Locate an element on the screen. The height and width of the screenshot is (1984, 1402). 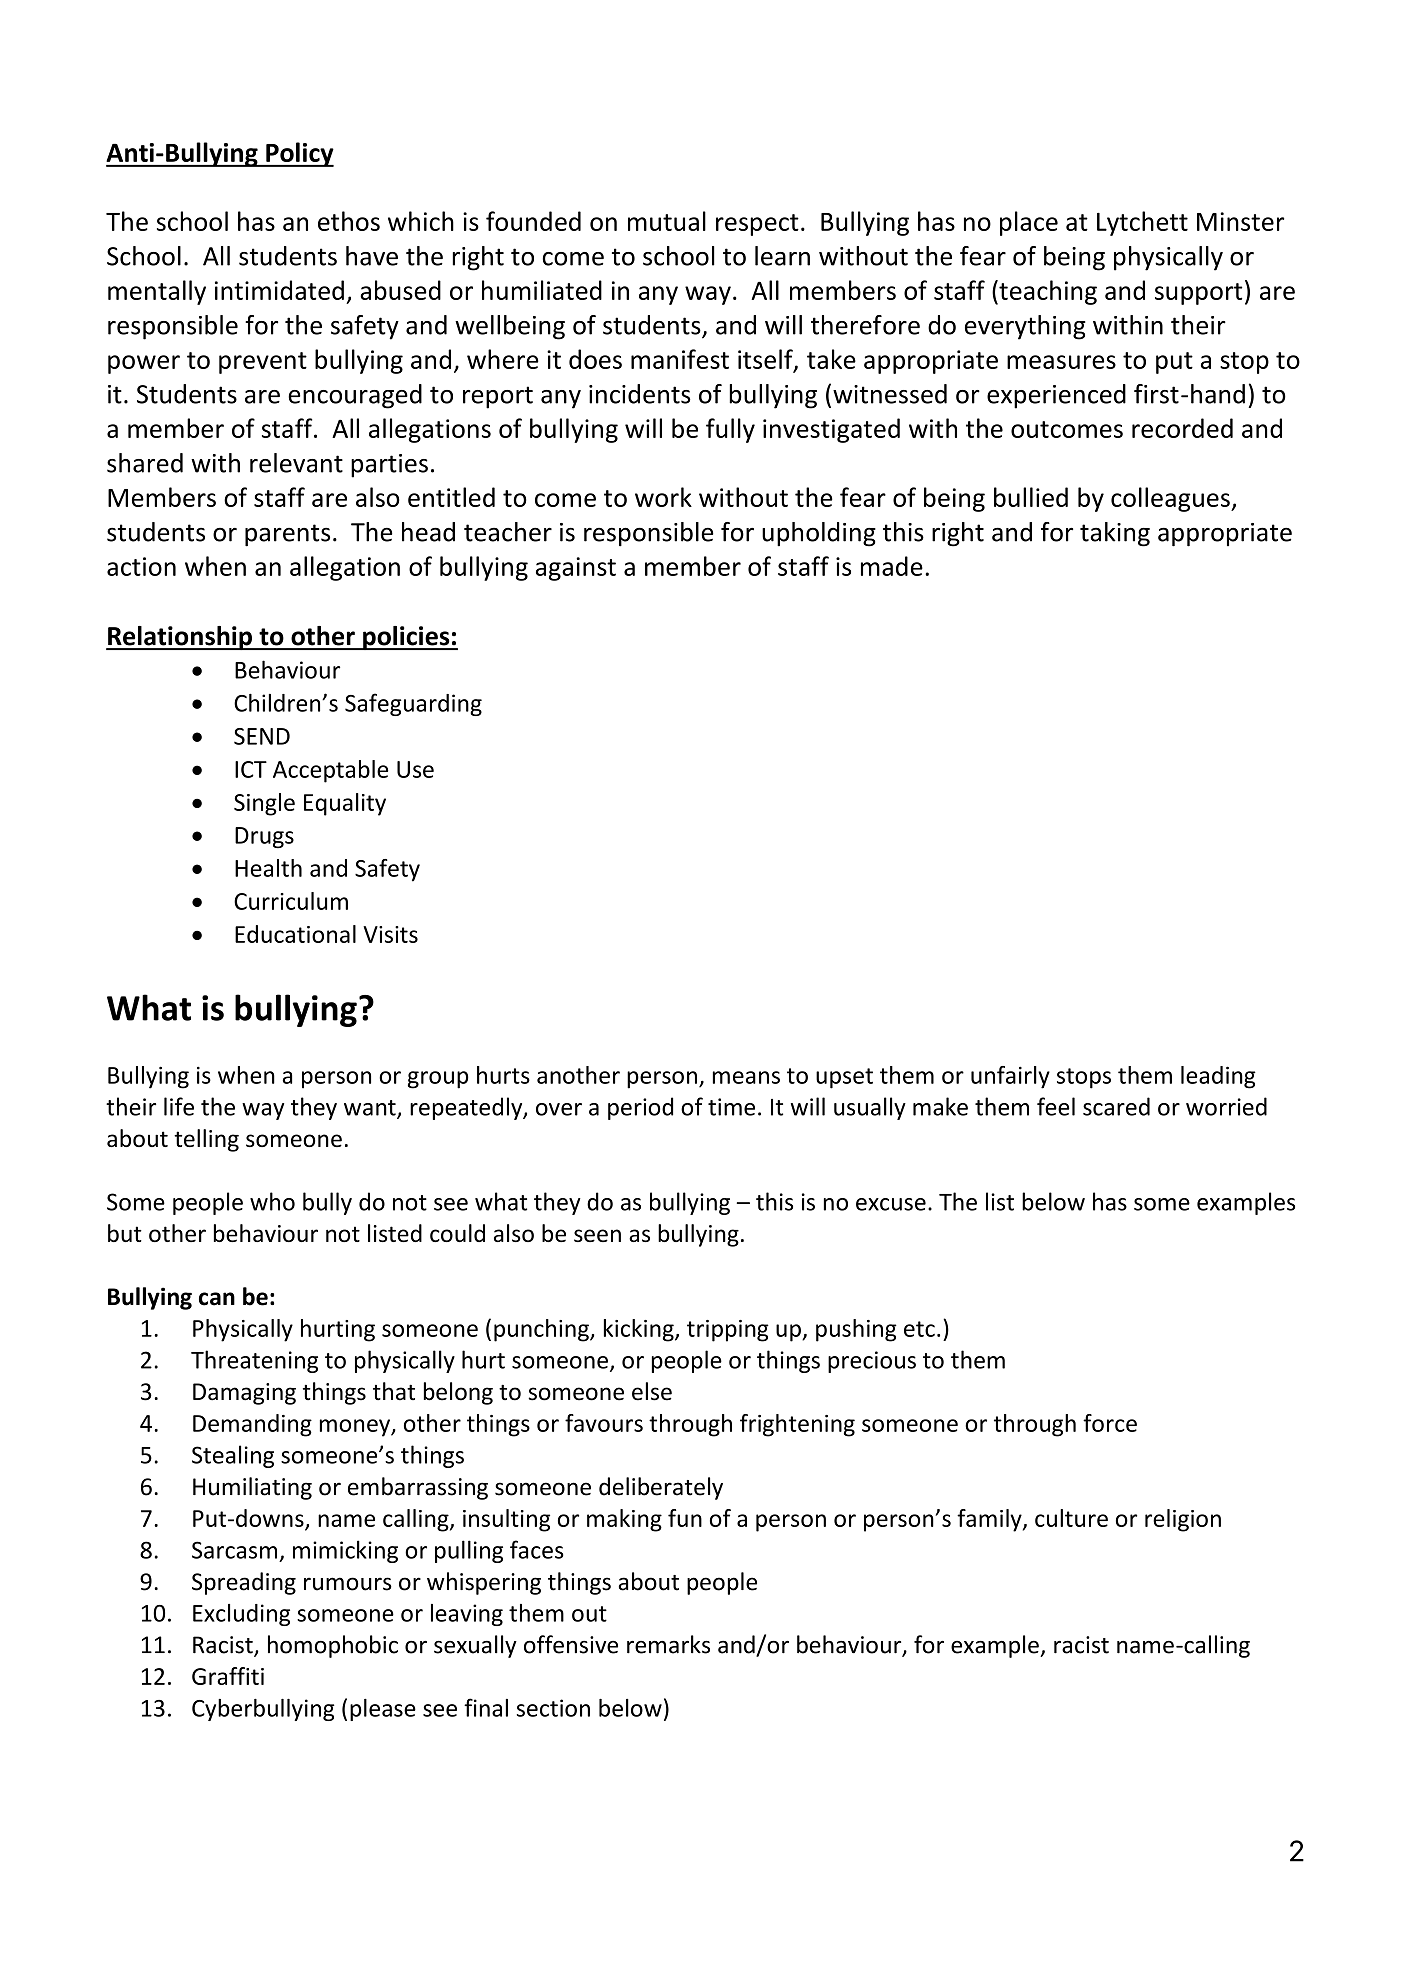
place is located at coordinates (1029, 223).
